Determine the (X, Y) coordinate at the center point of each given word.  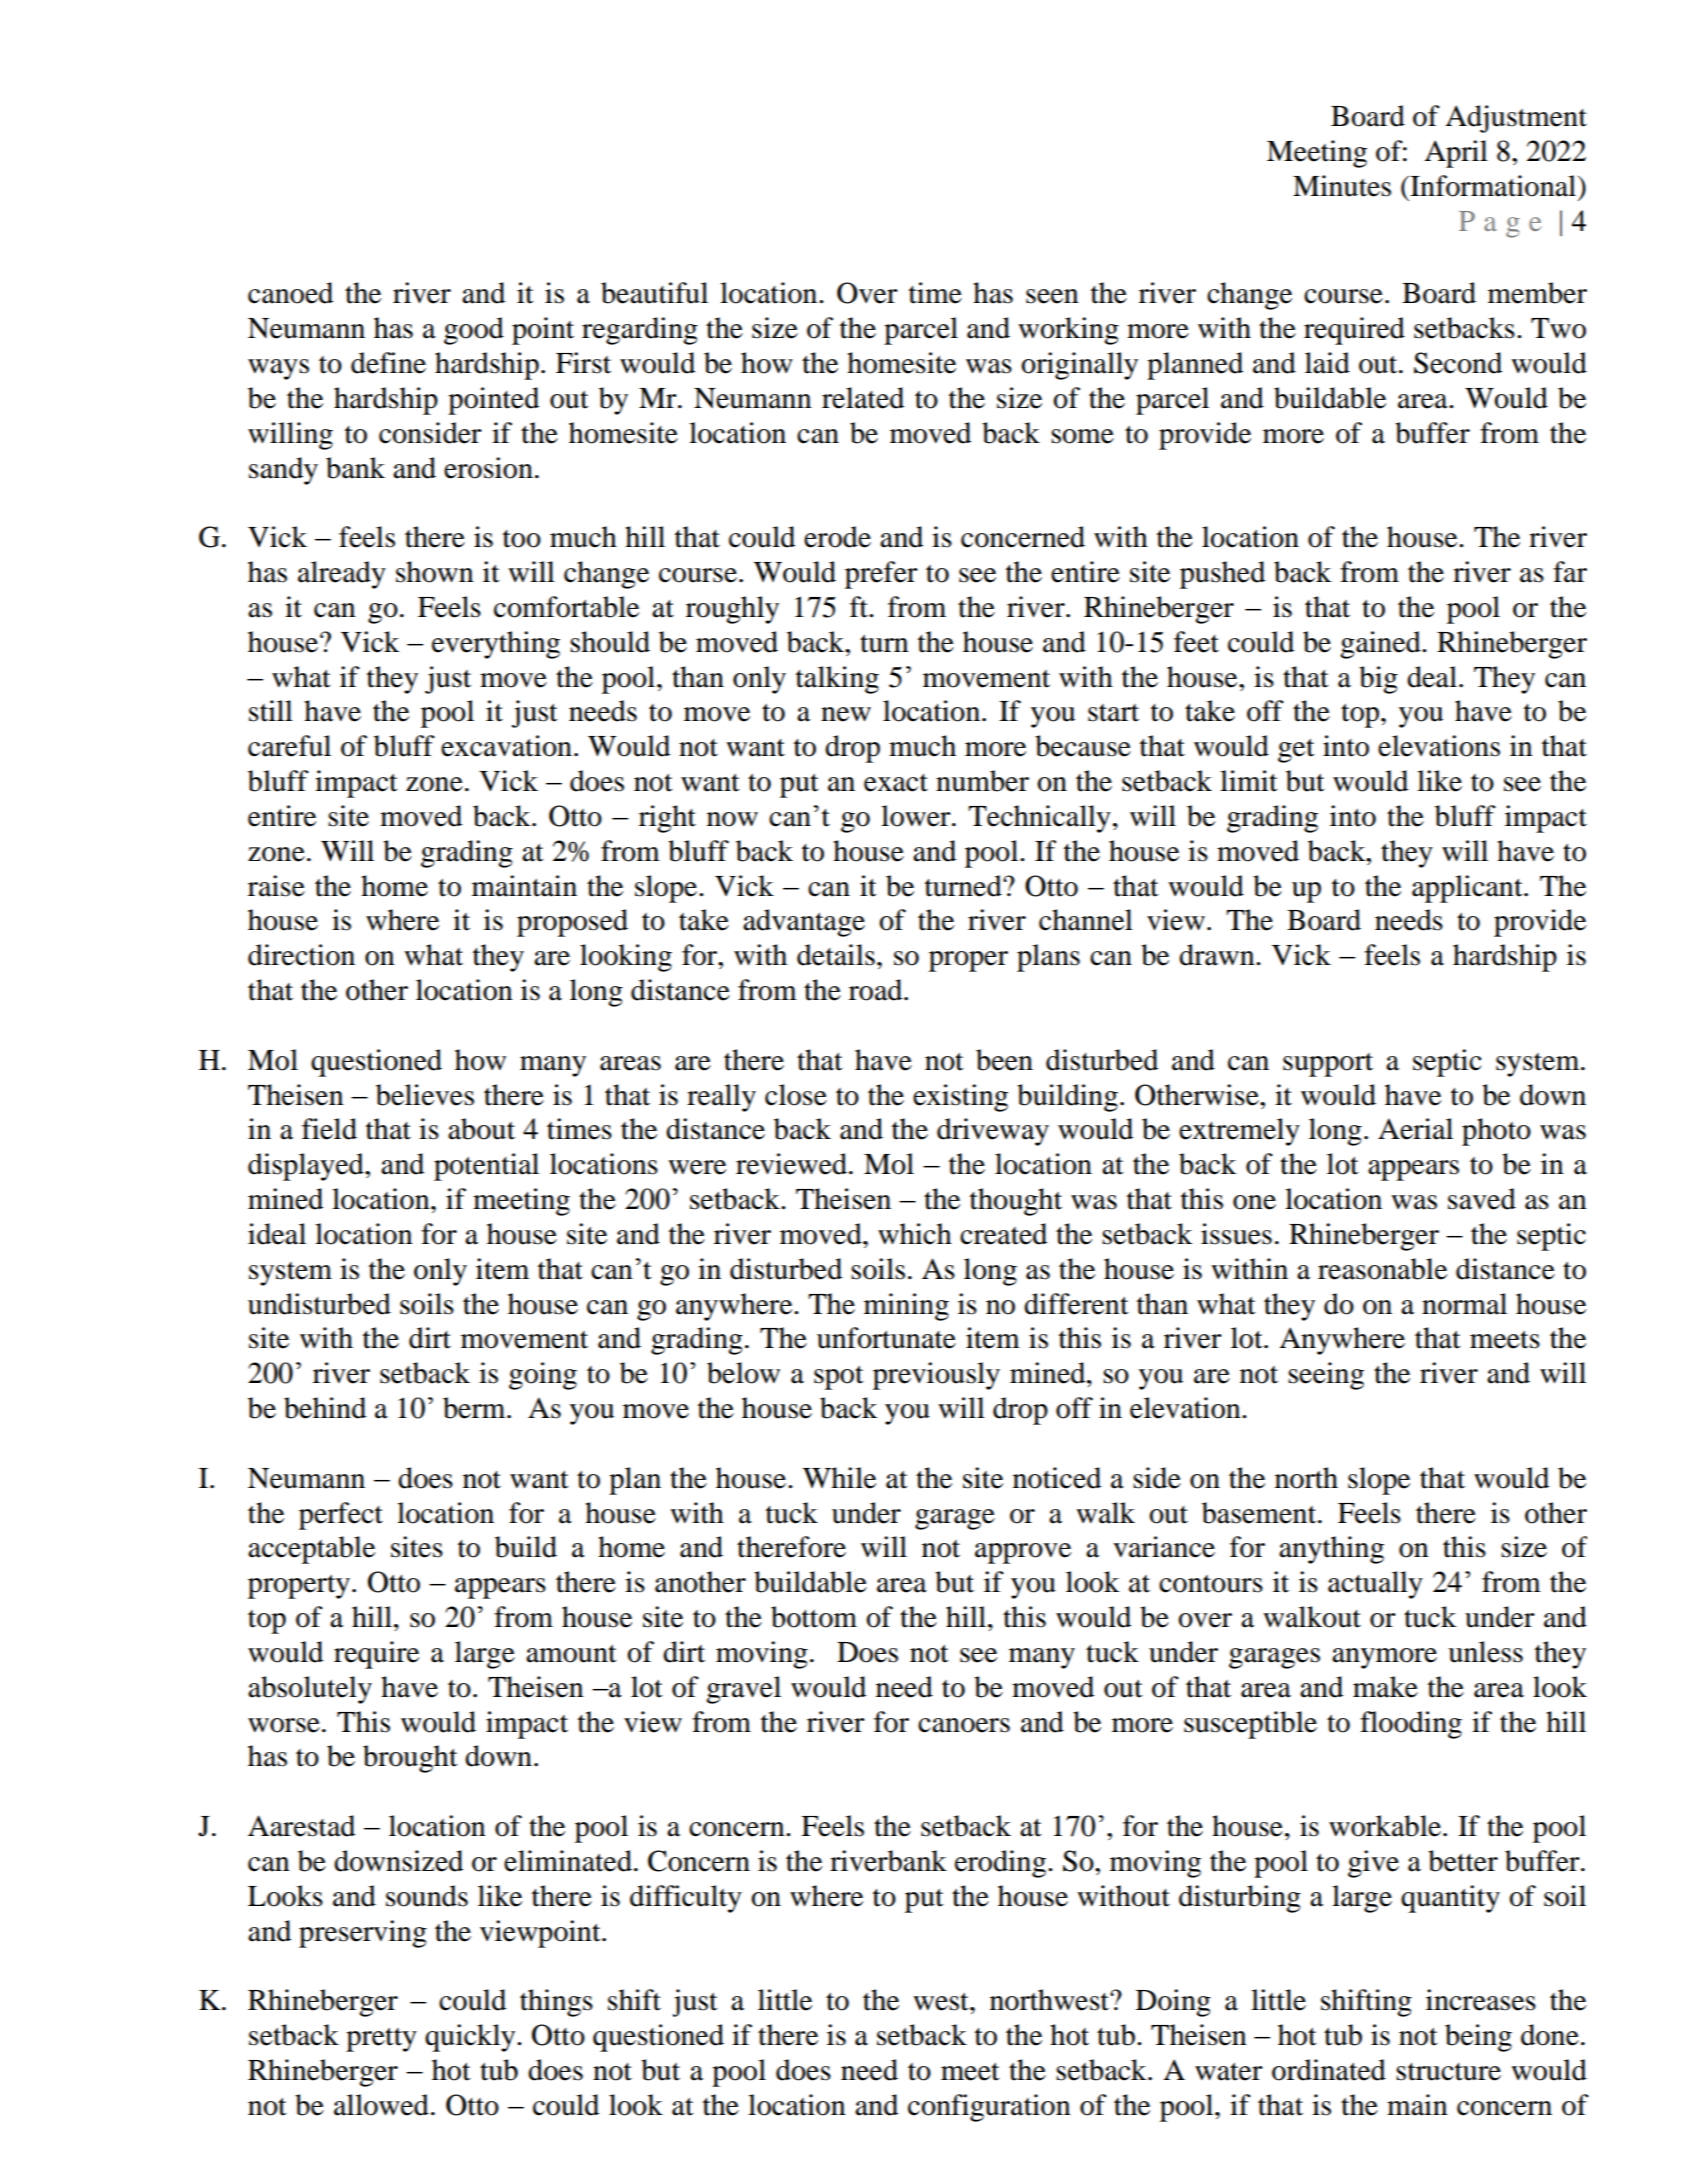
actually (1375, 1585)
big (1378, 680)
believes (425, 1095)
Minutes (1342, 186)
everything (496, 645)
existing (960, 1098)
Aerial (1415, 1129)
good (474, 331)
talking (837, 680)
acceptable (311, 1550)
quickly (471, 2038)
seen (1052, 296)
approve (1023, 1553)
